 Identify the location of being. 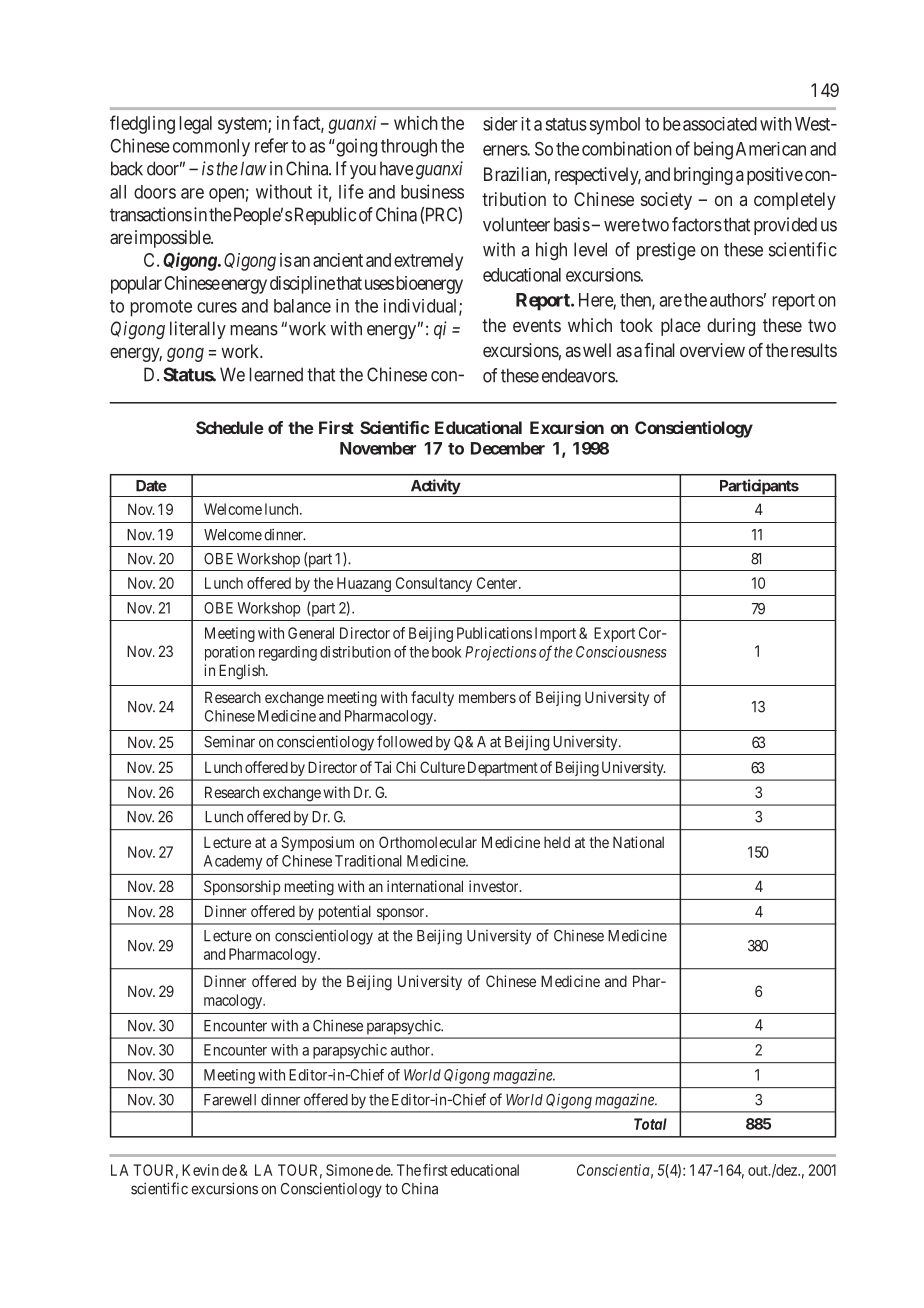
(713, 150).
